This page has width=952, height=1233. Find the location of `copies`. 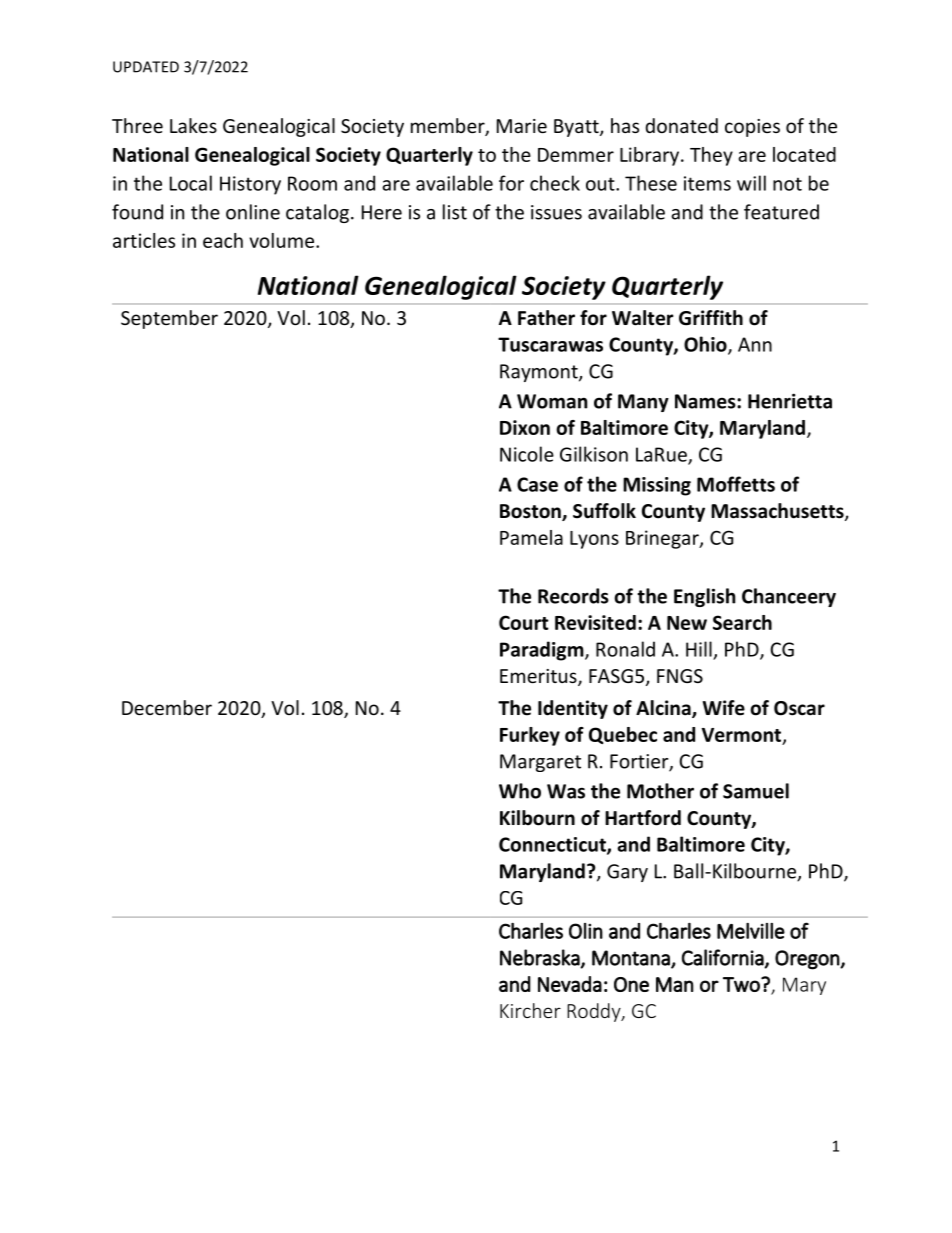

copies is located at coordinates (752, 128).
